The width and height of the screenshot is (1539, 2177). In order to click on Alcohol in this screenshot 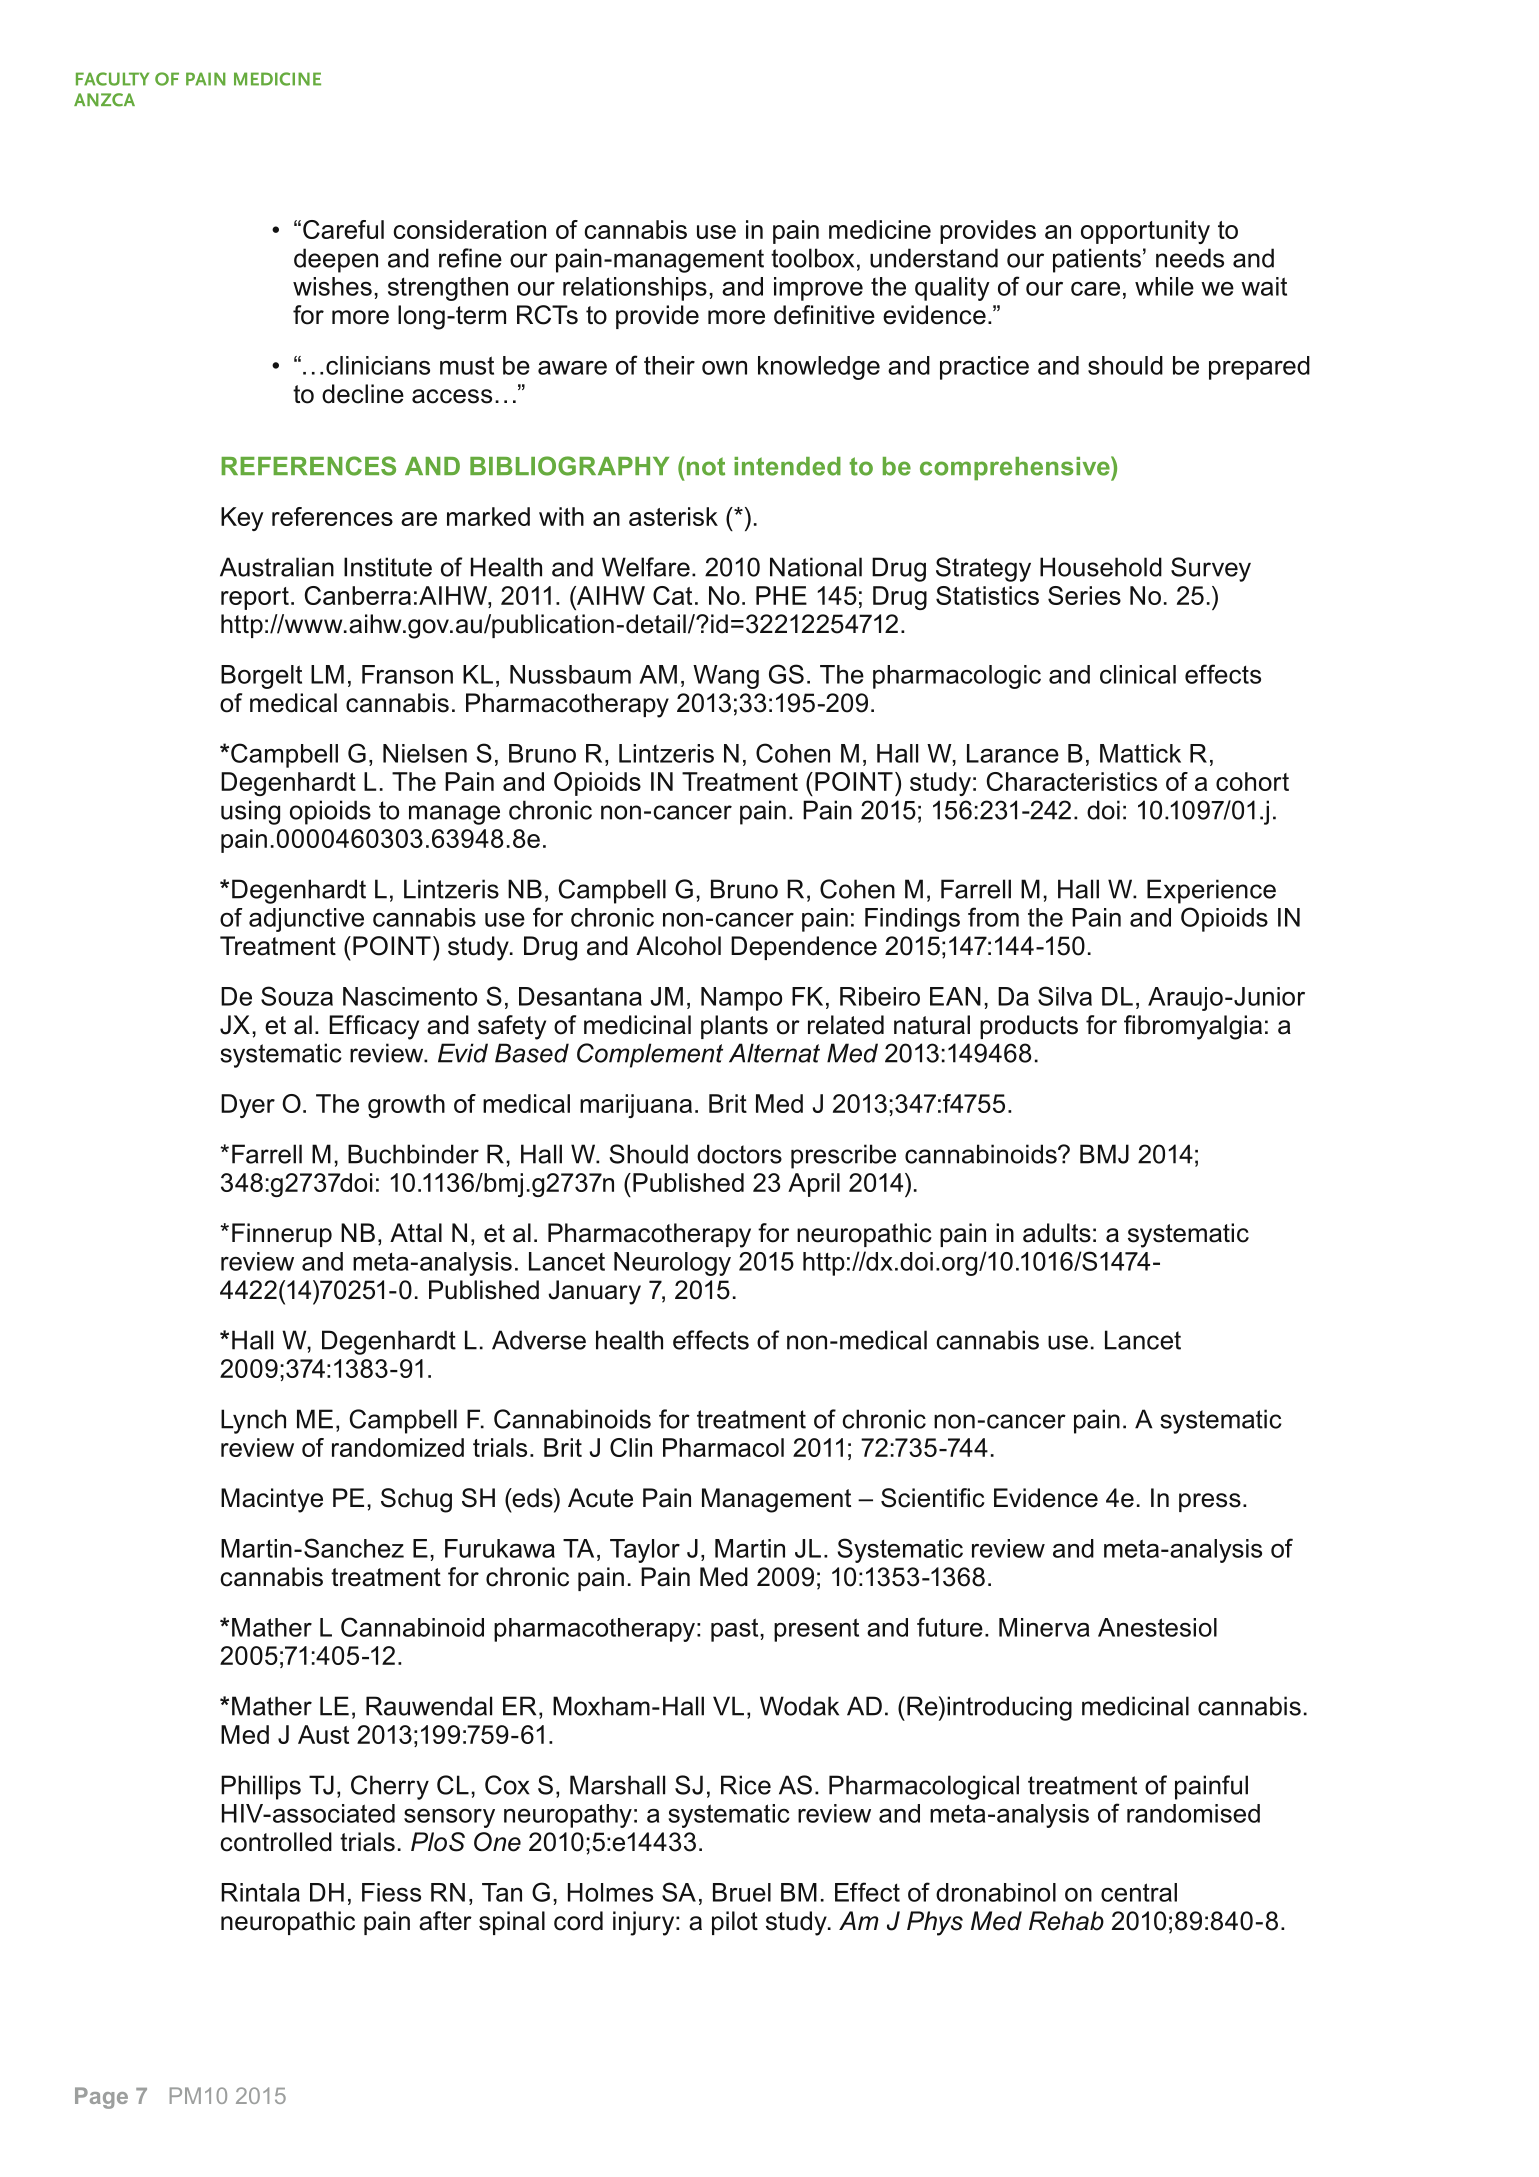, I will do `click(678, 946)`.
